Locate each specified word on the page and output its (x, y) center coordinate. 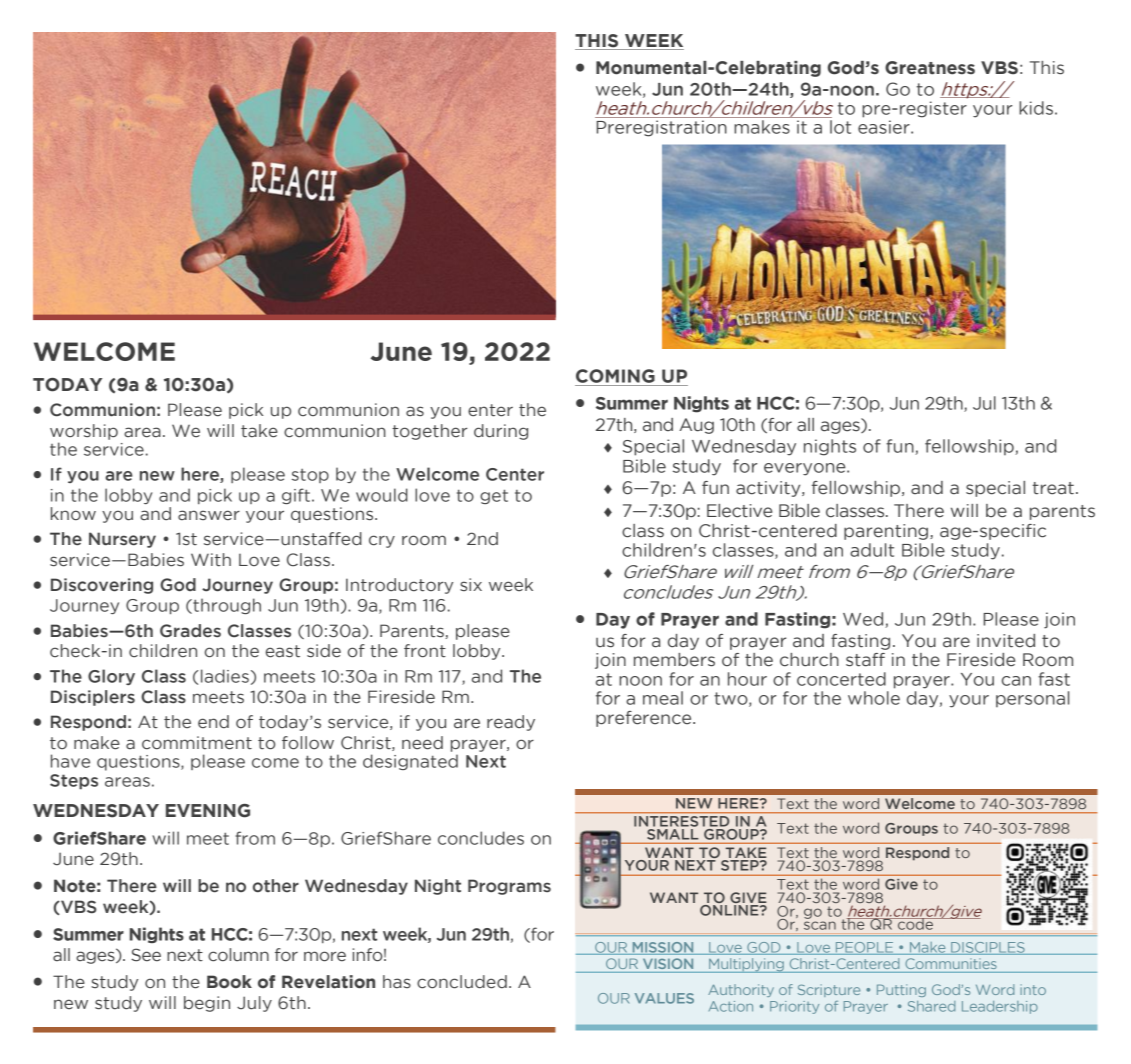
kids (1036, 108)
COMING (615, 376)
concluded (462, 982)
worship (84, 432)
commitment (197, 743)
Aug (696, 426)
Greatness (930, 68)
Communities (951, 964)
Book (229, 982)
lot (840, 127)
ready (511, 723)
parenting (886, 532)
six (471, 584)
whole (874, 698)
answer (209, 515)
